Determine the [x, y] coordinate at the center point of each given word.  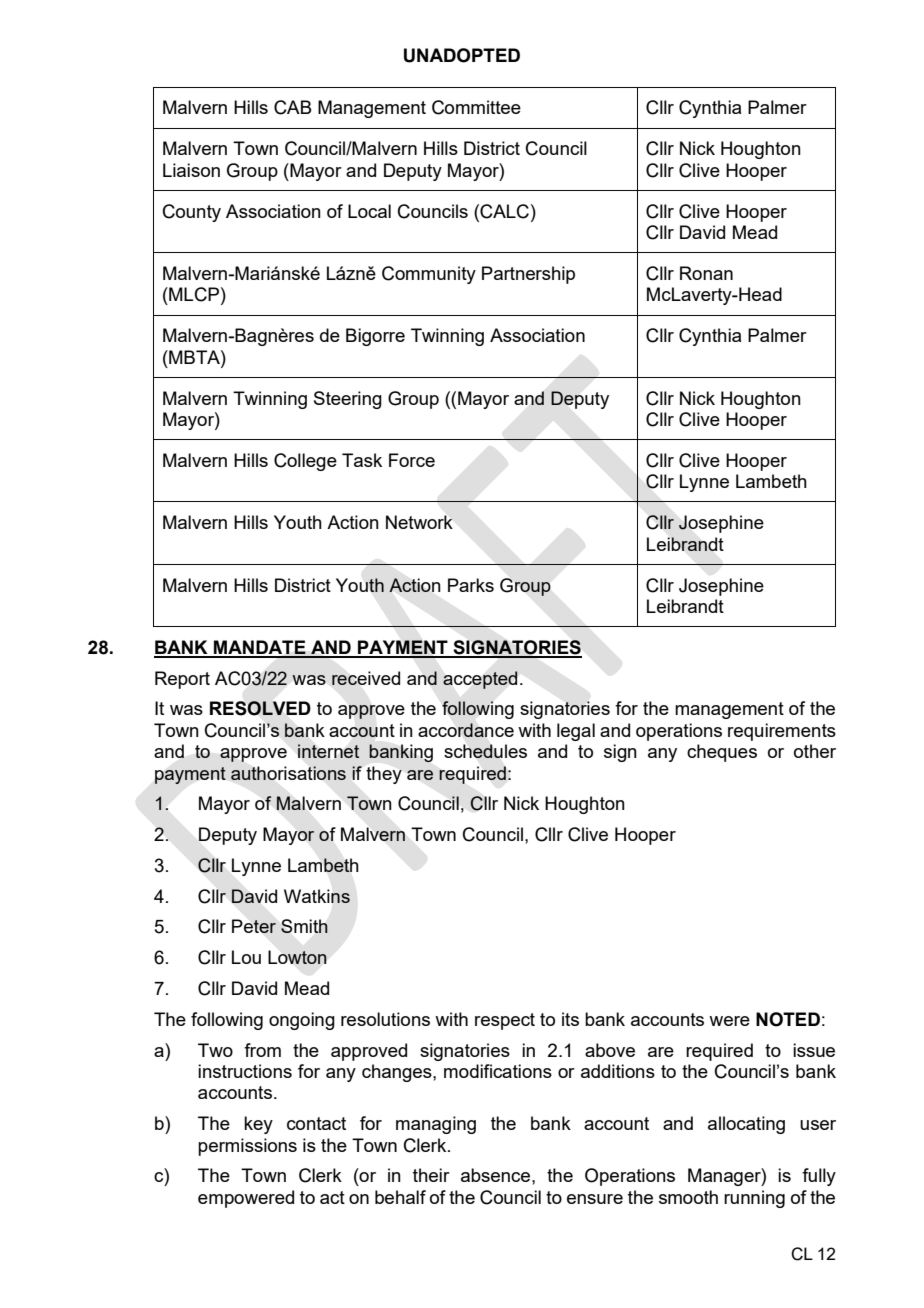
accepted [480, 680]
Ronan [706, 273]
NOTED [788, 1019]
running [754, 1199]
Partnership [528, 275]
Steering [348, 400]
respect [505, 1021]
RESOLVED [260, 708]
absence [497, 1175]
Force [412, 460]
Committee [476, 107]
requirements [782, 732]
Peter [254, 926]
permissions [247, 1147]
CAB [292, 107]
